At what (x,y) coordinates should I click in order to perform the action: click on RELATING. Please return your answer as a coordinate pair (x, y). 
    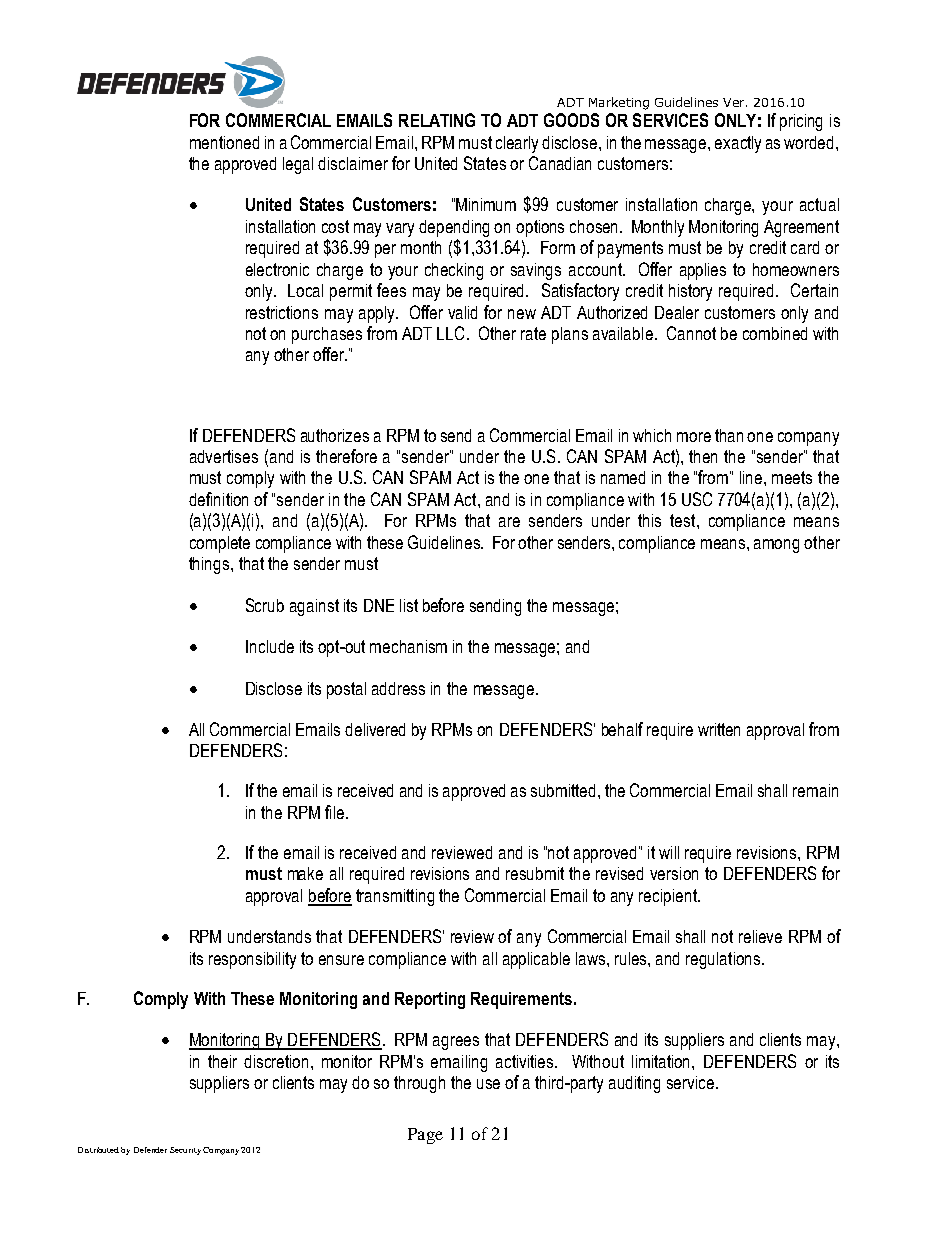
    Looking at the image, I should click on (437, 120).
